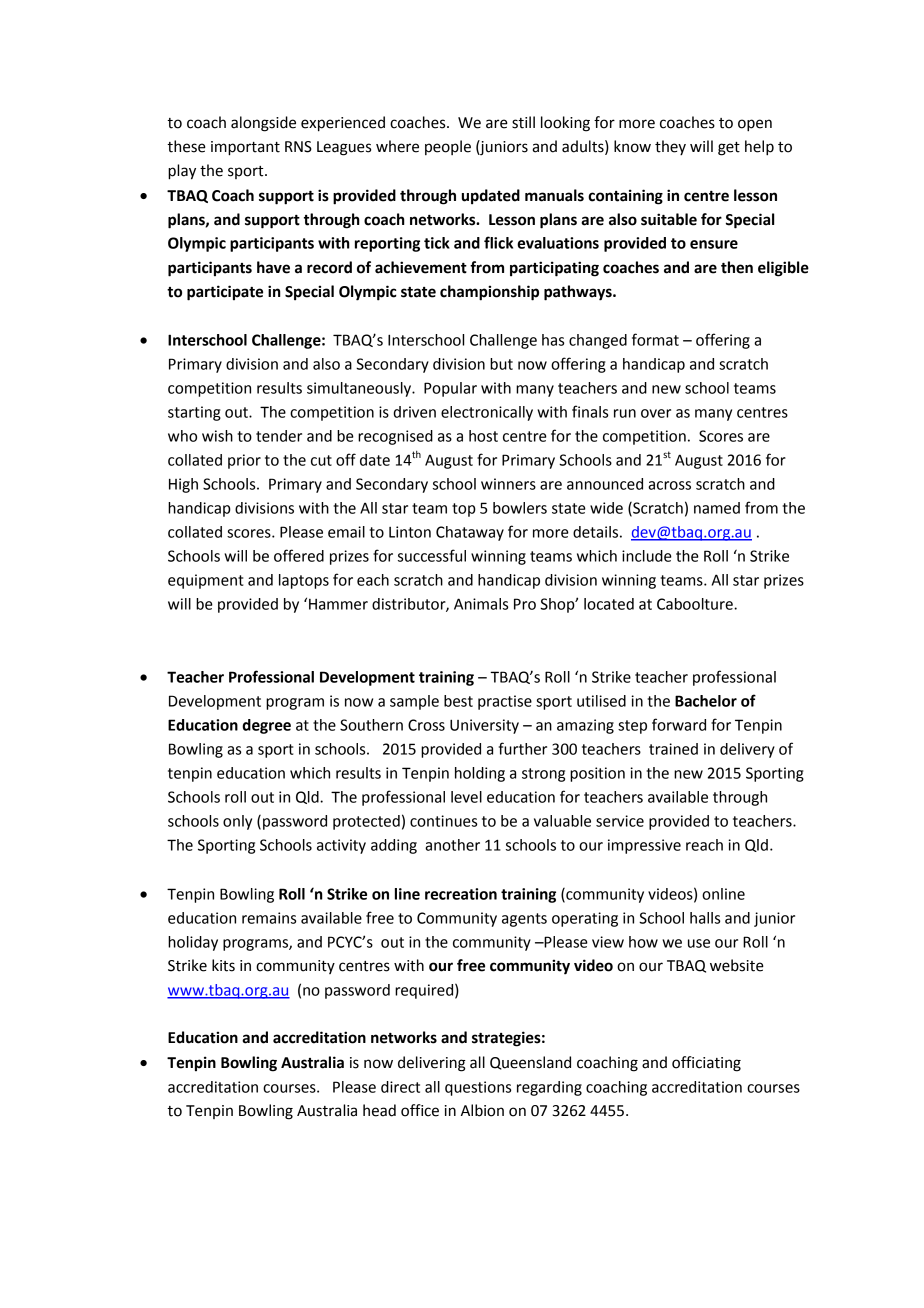 This screenshot has height=1308, width=924. What do you see at coordinates (480, 774) in the screenshot?
I see `holding` at bounding box center [480, 774].
